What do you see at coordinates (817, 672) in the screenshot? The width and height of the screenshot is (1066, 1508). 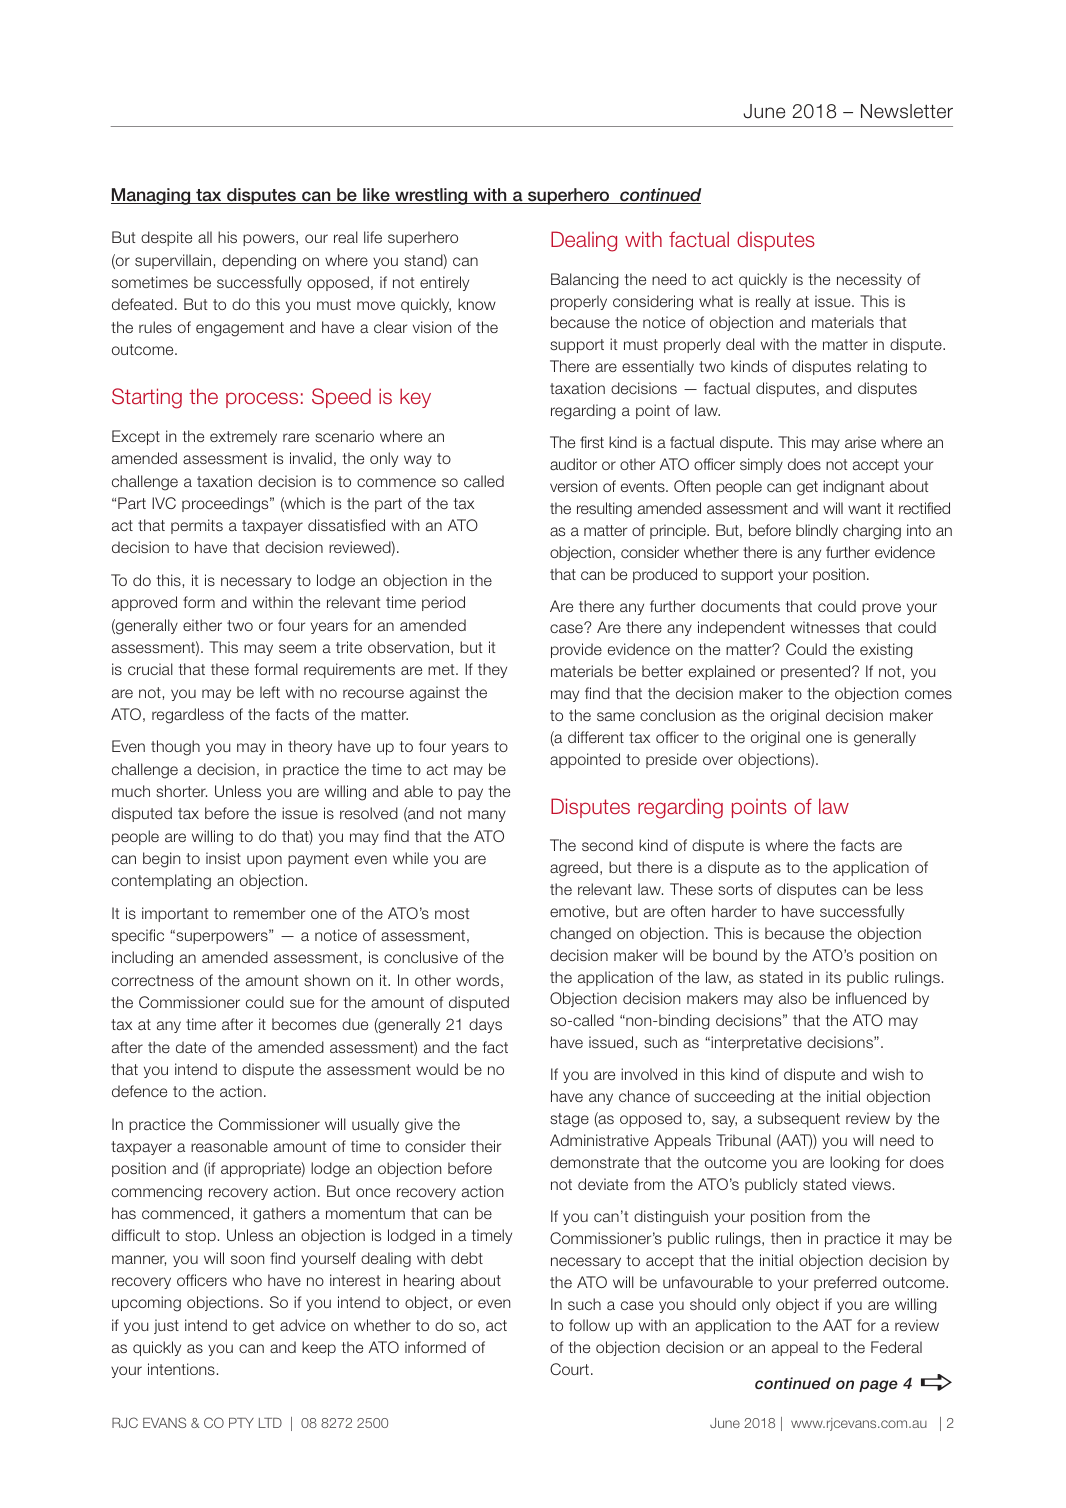 I see `presented` at bounding box center [817, 672].
